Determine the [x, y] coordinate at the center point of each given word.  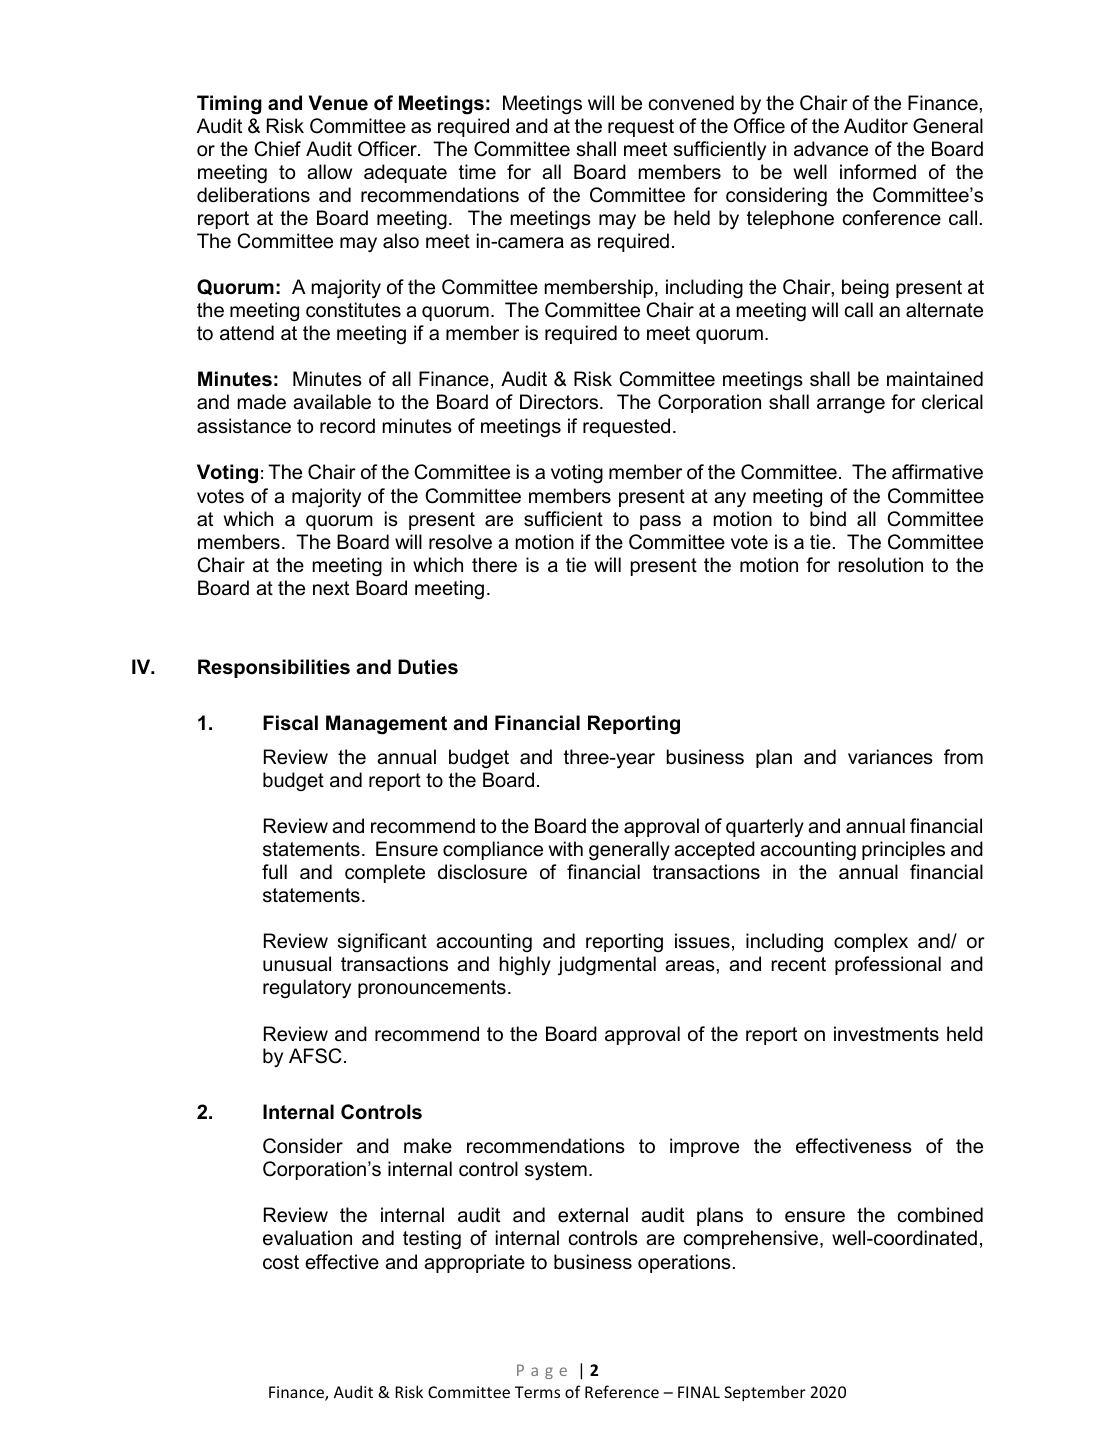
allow [329, 172]
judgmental [607, 966]
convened [691, 103]
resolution [880, 565]
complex [871, 942]
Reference [622, 1391]
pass [660, 522]
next [331, 588]
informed [878, 172]
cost [281, 1262]
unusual [297, 964]
